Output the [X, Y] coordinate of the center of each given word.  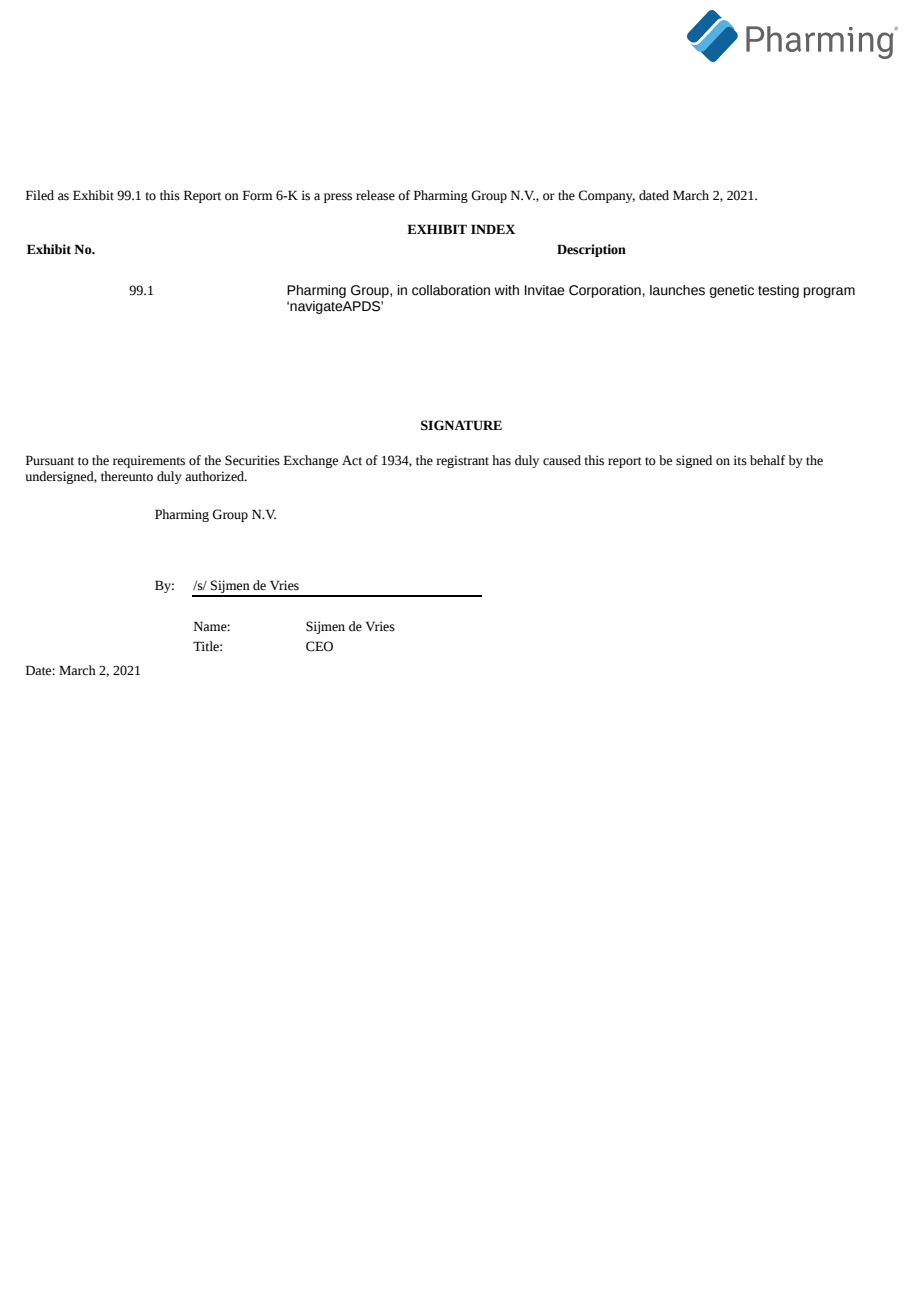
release [375, 195]
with [506, 290]
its [740, 460]
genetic [732, 291]
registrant [462, 461]
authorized [216, 476]
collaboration [451, 290]
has [501, 460]
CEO [319, 646]
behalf [767, 460]
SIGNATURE [461, 425]
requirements [149, 461]
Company [606, 196]
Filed [40, 195]
